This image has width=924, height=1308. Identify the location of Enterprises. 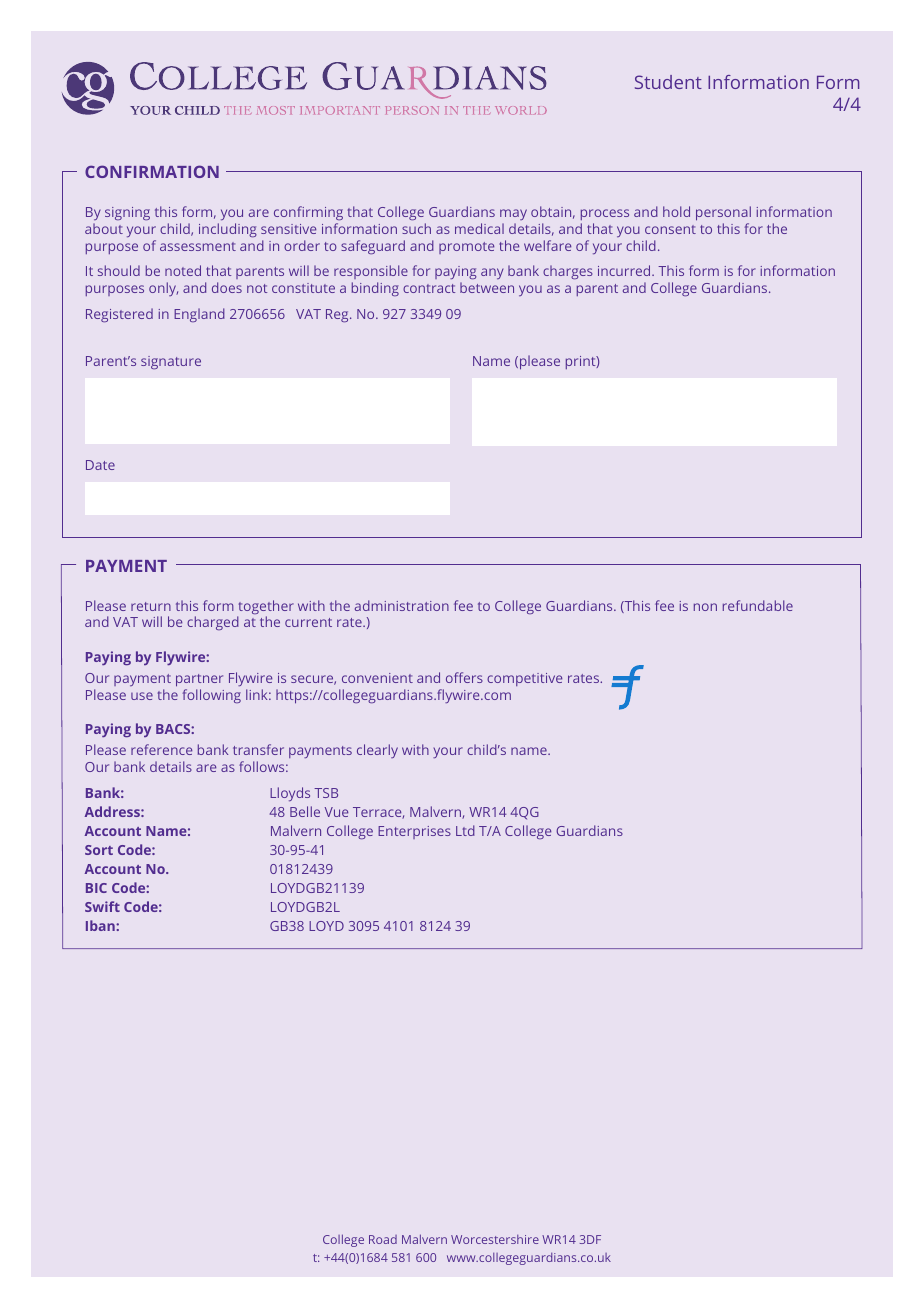
(414, 832).
